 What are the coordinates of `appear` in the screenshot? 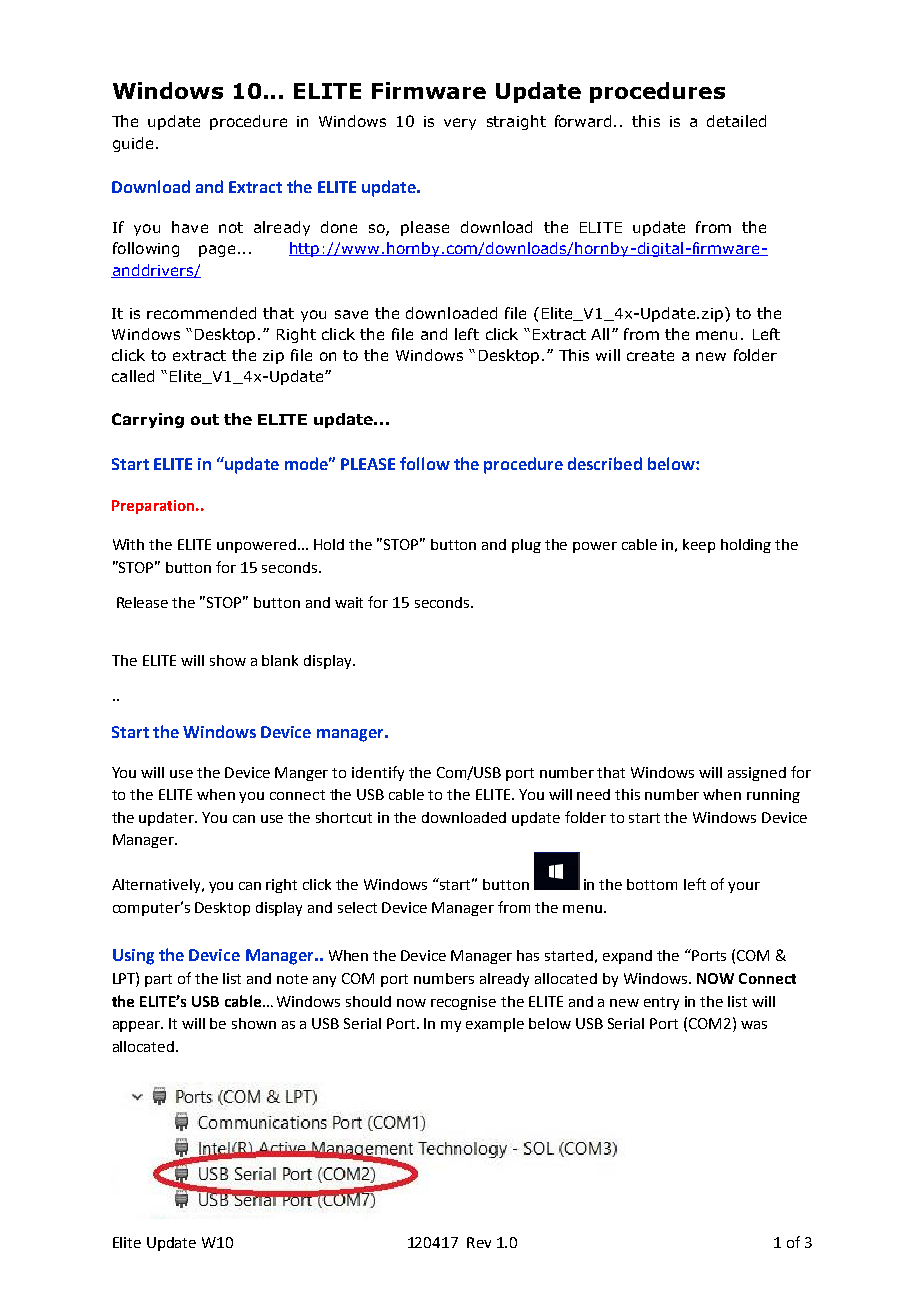 It's located at (138, 1026).
